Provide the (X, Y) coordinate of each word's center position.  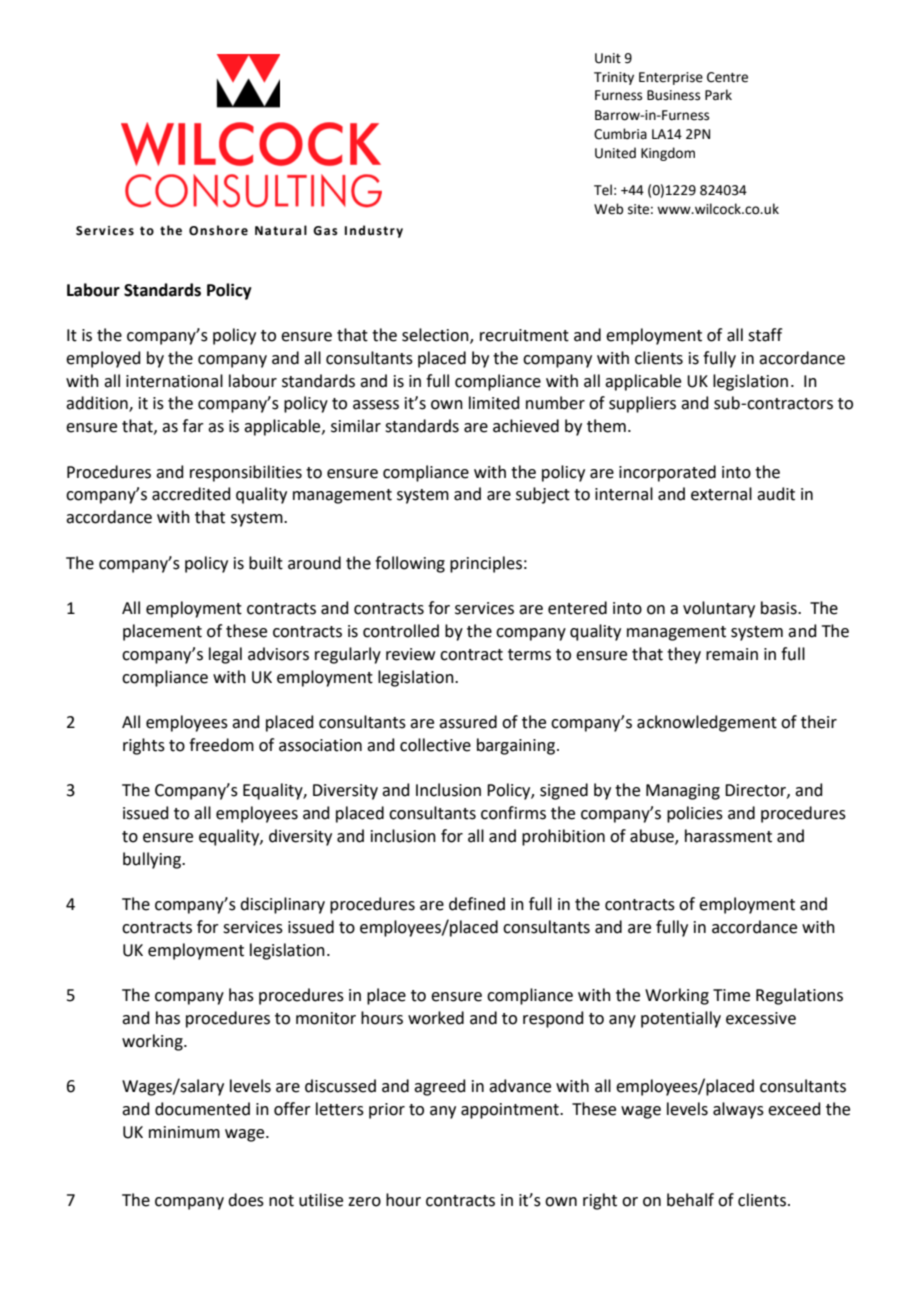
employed (103, 359)
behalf (690, 1200)
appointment (511, 1111)
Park (718, 95)
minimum (184, 1132)
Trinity (614, 78)
